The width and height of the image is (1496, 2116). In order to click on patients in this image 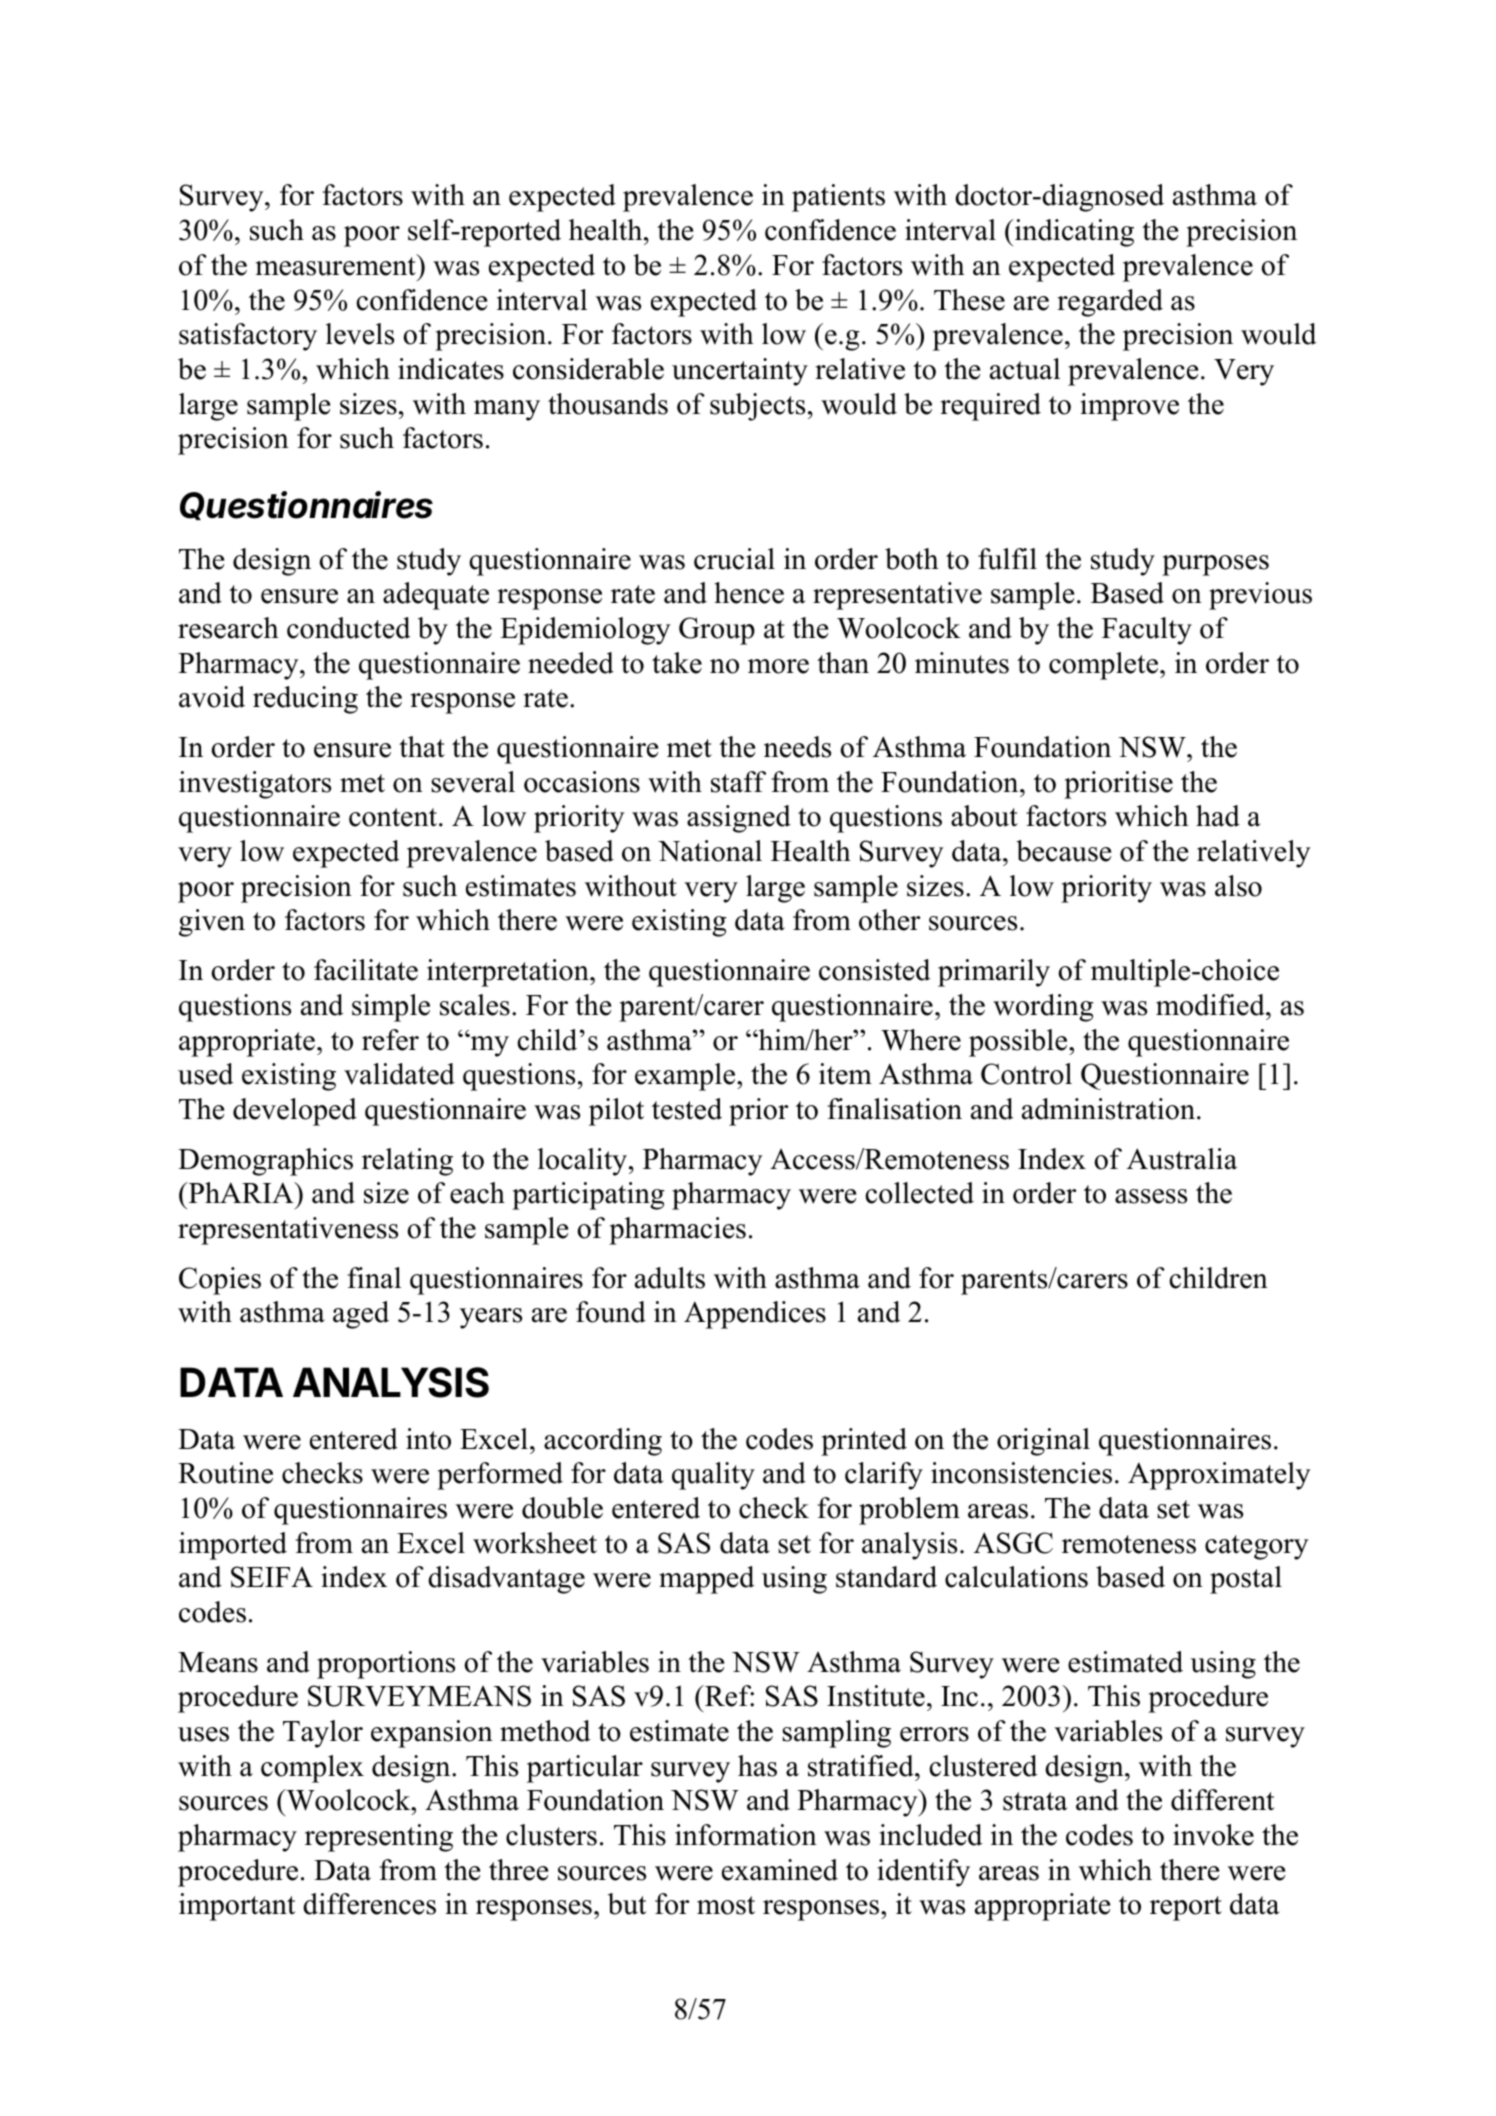, I will do `click(838, 198)`.
